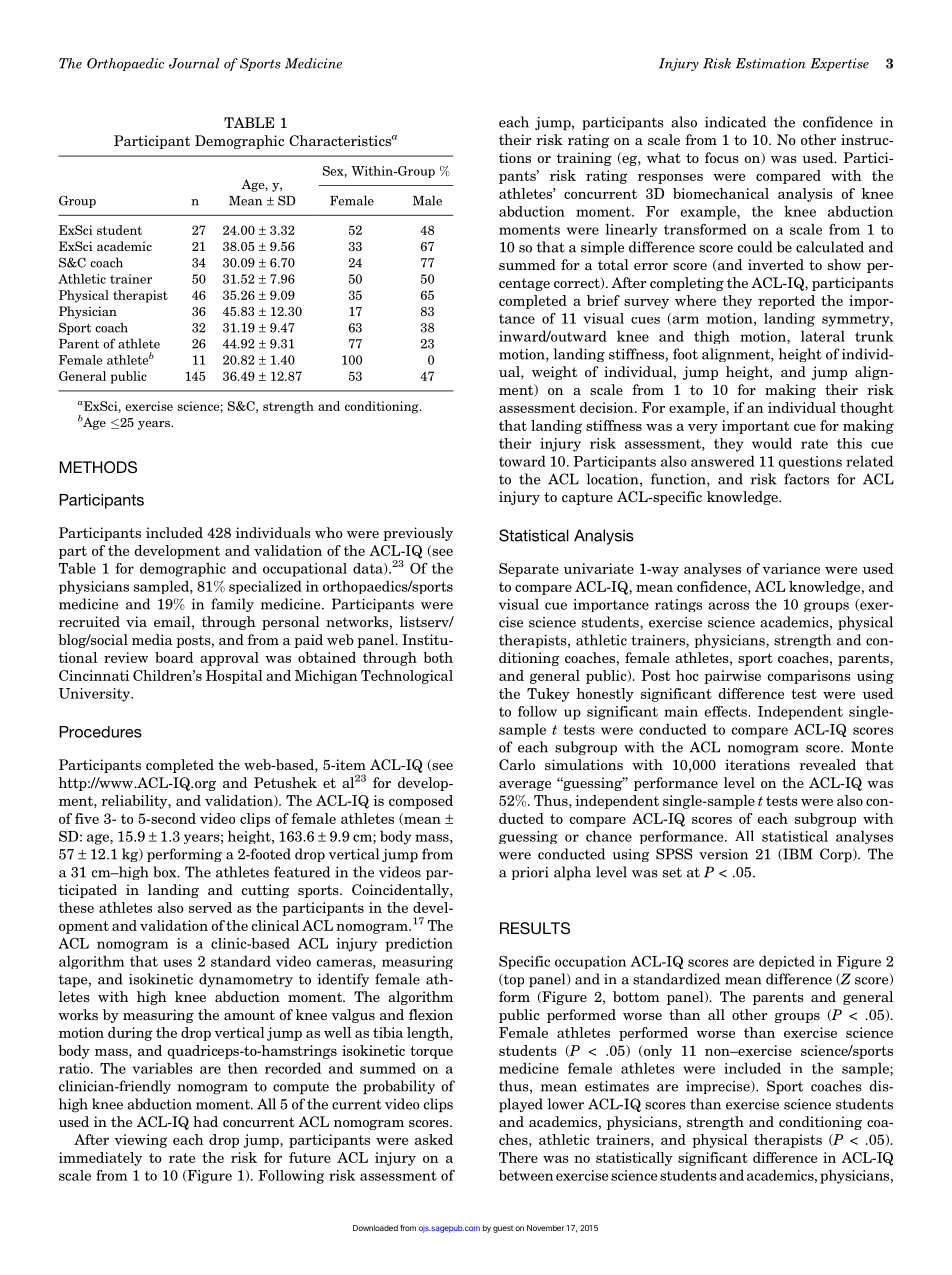 The height and width of the page is (1275, 952). I want to click on Carlo, so click(517, 764).
